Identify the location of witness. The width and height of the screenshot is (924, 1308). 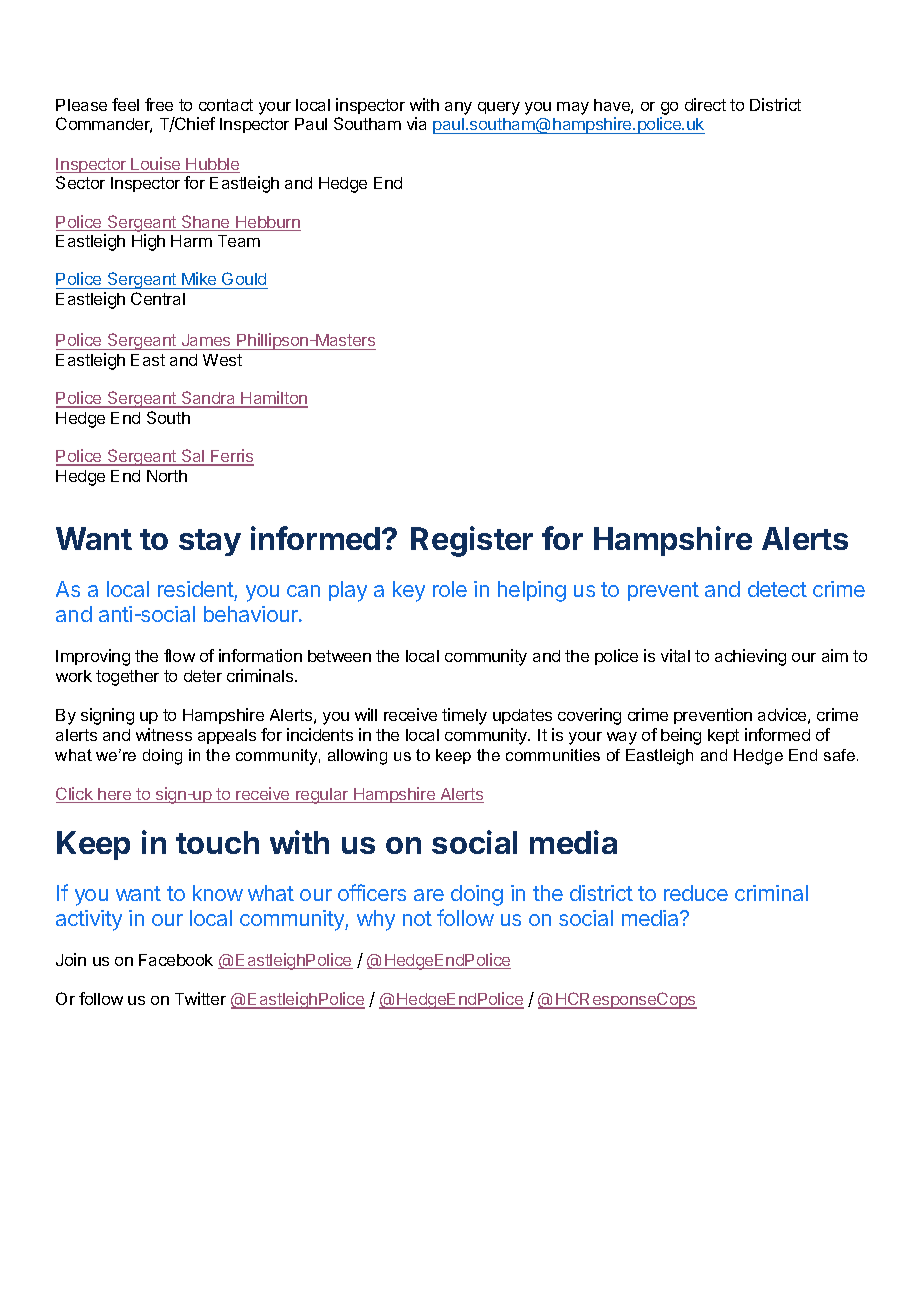
(164, 734).
